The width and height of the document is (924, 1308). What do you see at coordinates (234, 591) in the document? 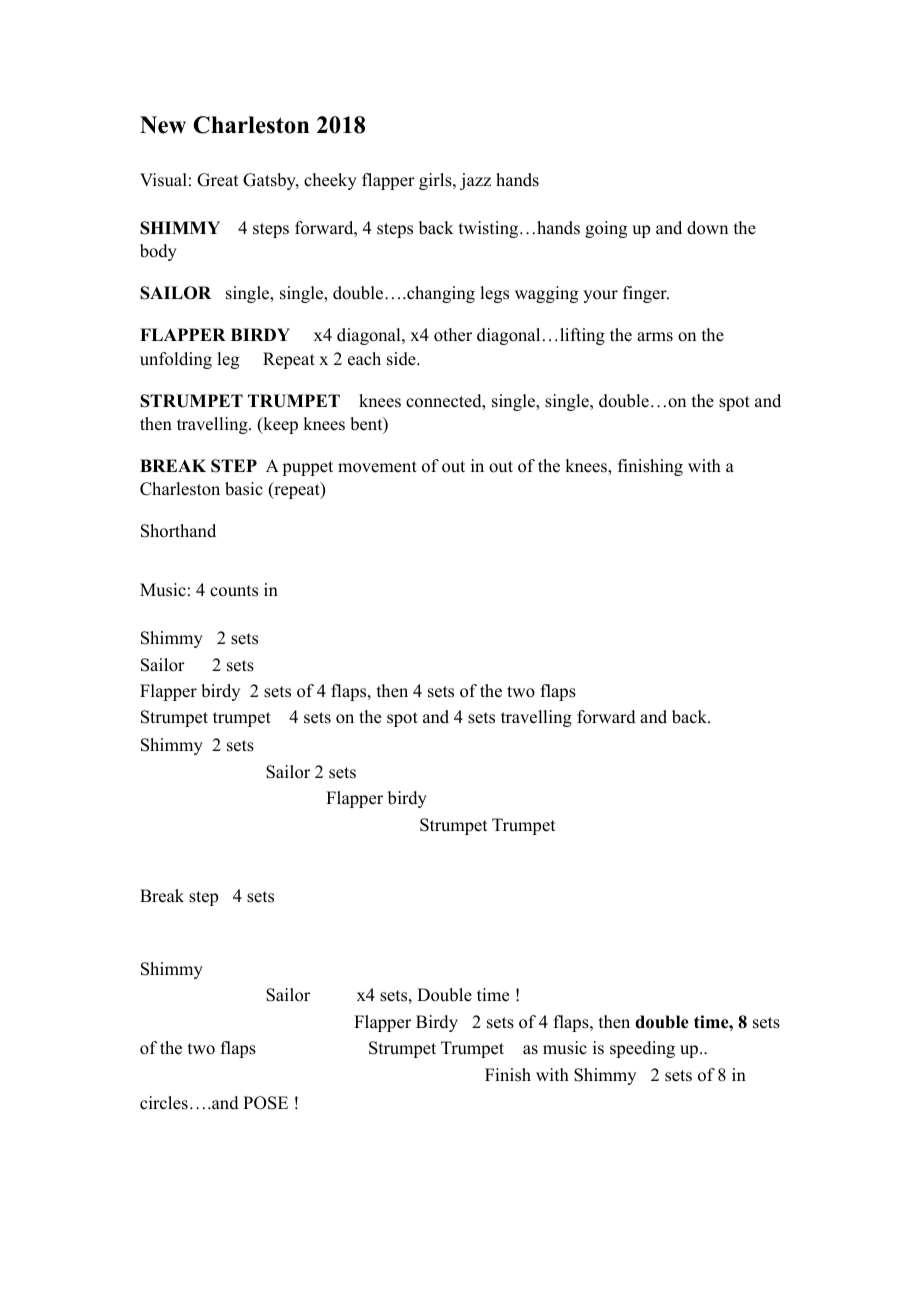
I see `counts` at bounding box center [234, 591].
